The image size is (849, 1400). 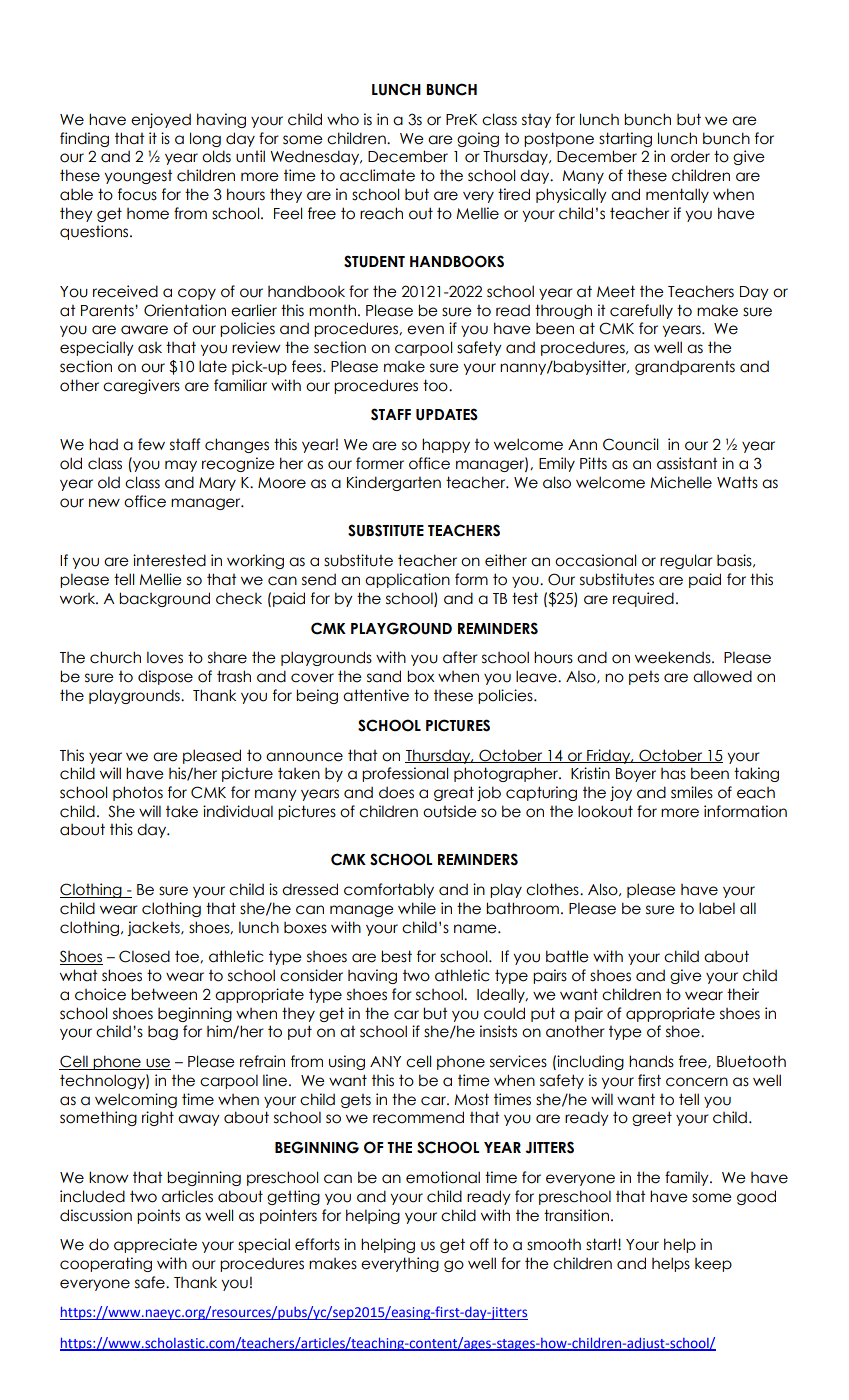 What do you see at coordinates (713, 1265) in the page?
I see `keep` at bounding box center [713, 1265].
